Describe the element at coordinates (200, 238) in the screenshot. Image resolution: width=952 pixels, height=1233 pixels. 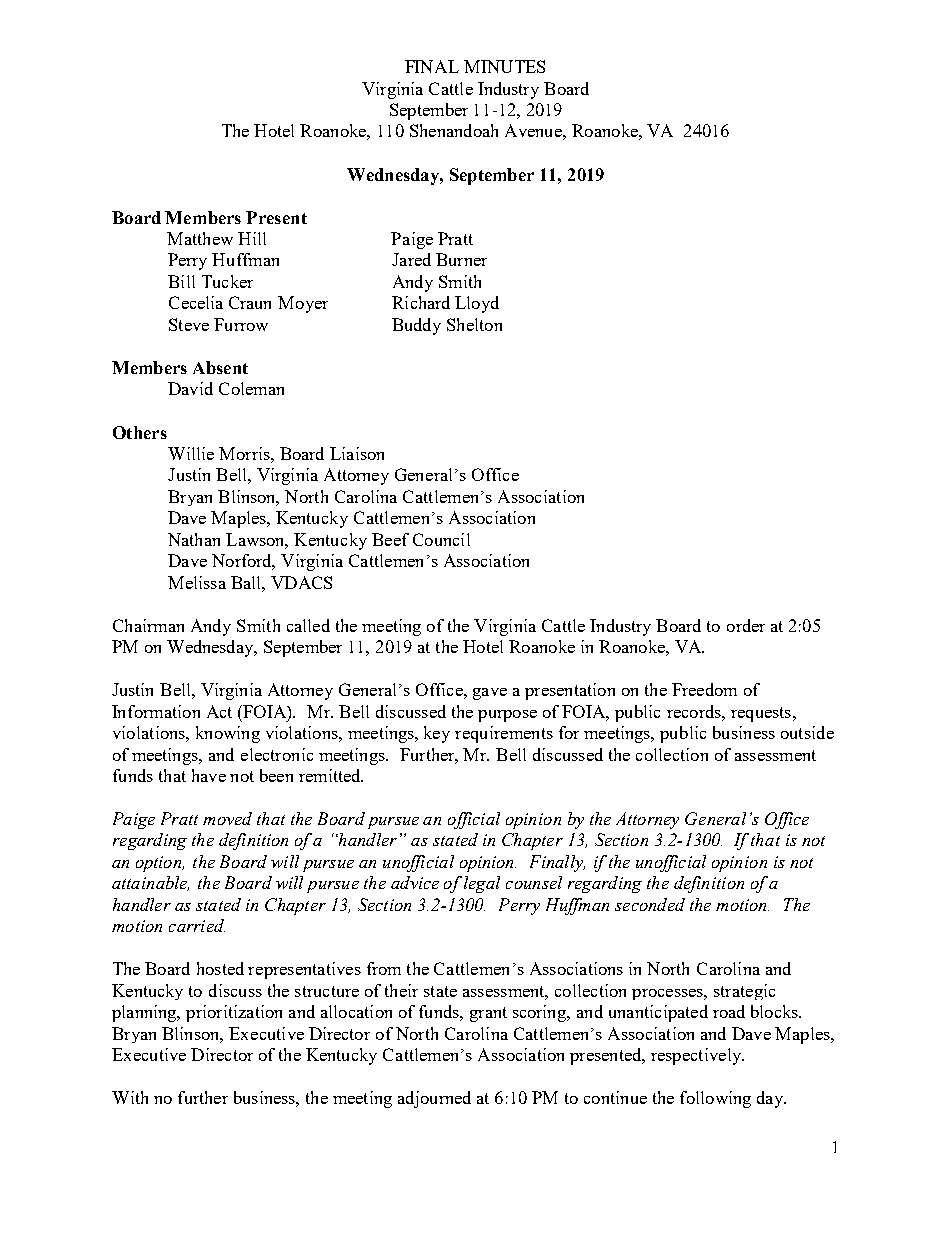
I see `Matthew` at that location.
